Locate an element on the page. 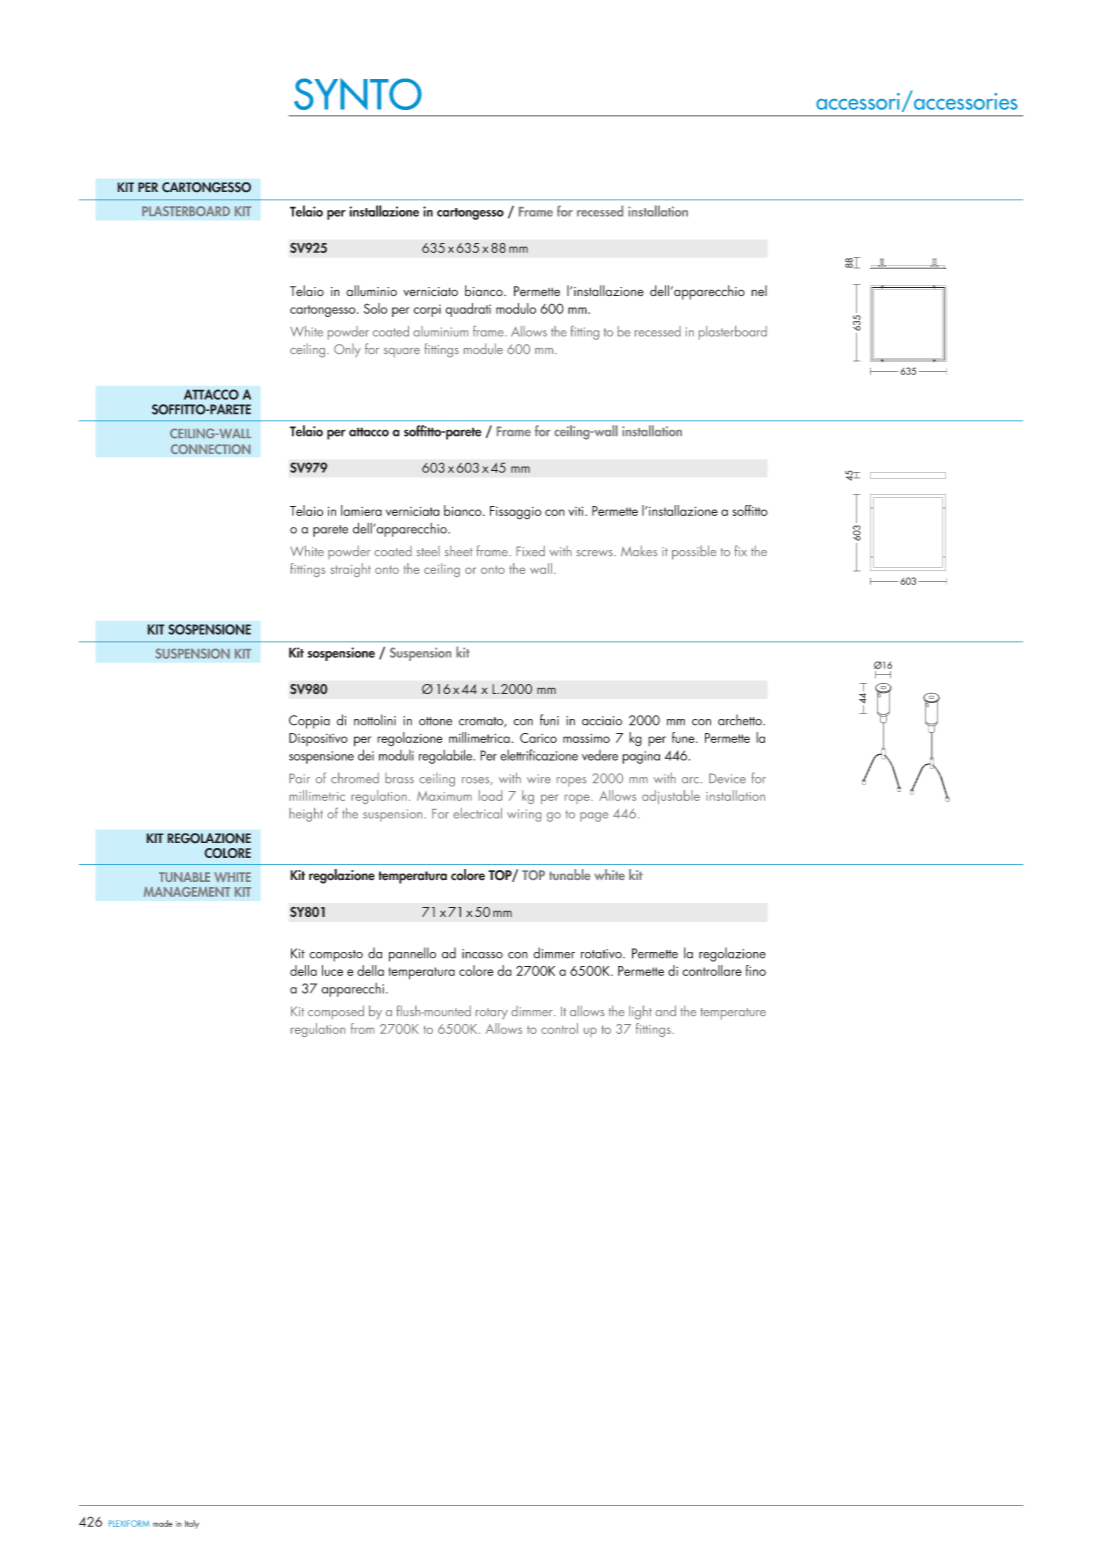 The width and height of the document is (1102, 1559). light is located at coordinates (640, 1012).
